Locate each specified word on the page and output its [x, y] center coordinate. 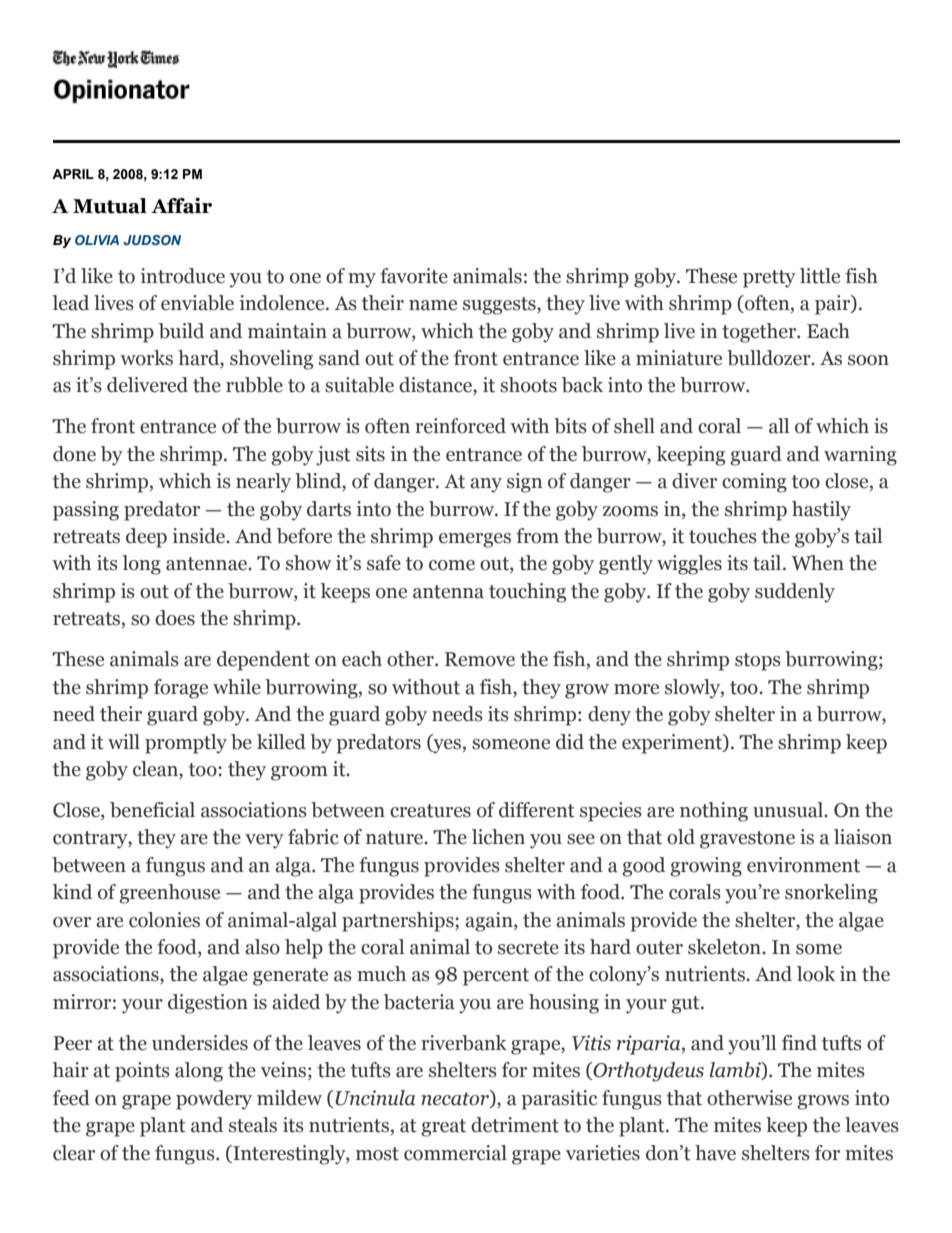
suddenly [795, 593]
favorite [414, 276]
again [490, 922]
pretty [769, 279]
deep [146, 538]
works [146, 358]
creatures [430, 811]
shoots [528, 385]
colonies [164, 920]
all [779, 426]
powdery [214, 1100]
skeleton [725, 947]
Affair [181, 205]
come [452, 565]
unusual [789, 810]
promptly [186, 744]
